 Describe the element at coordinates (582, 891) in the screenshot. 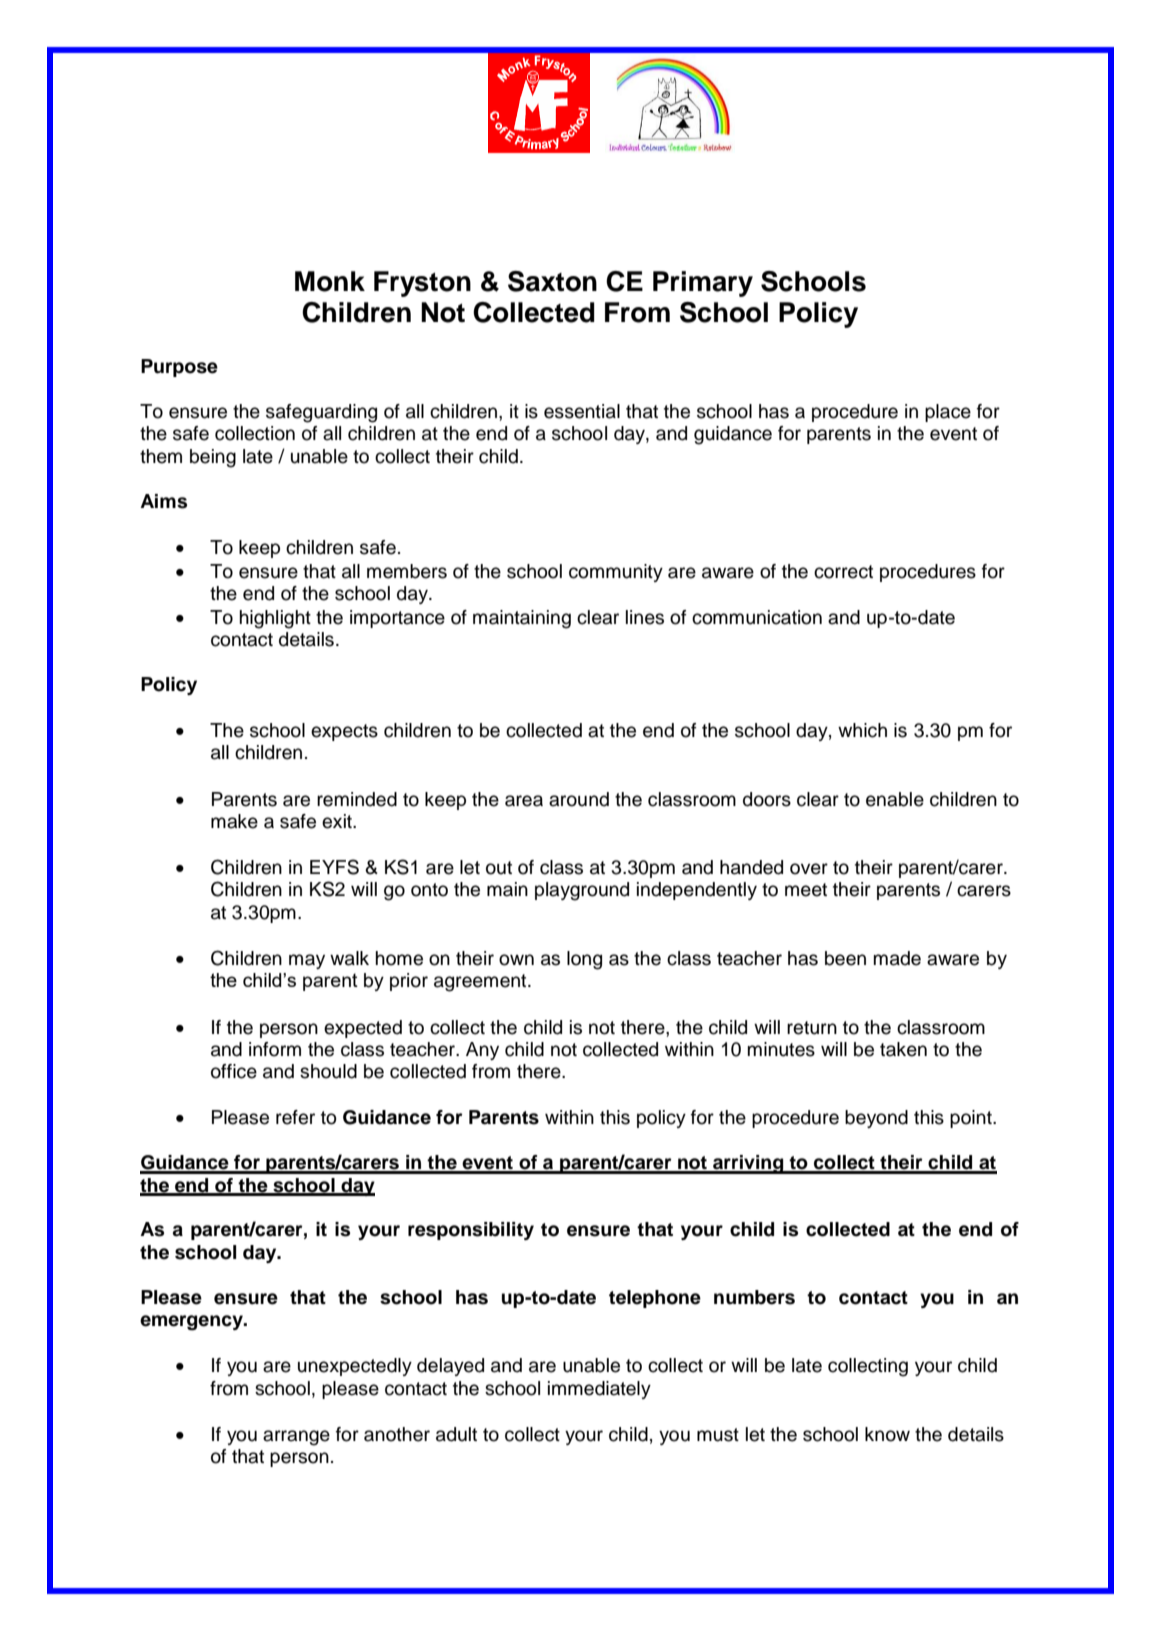

I see `playground` at that location.
